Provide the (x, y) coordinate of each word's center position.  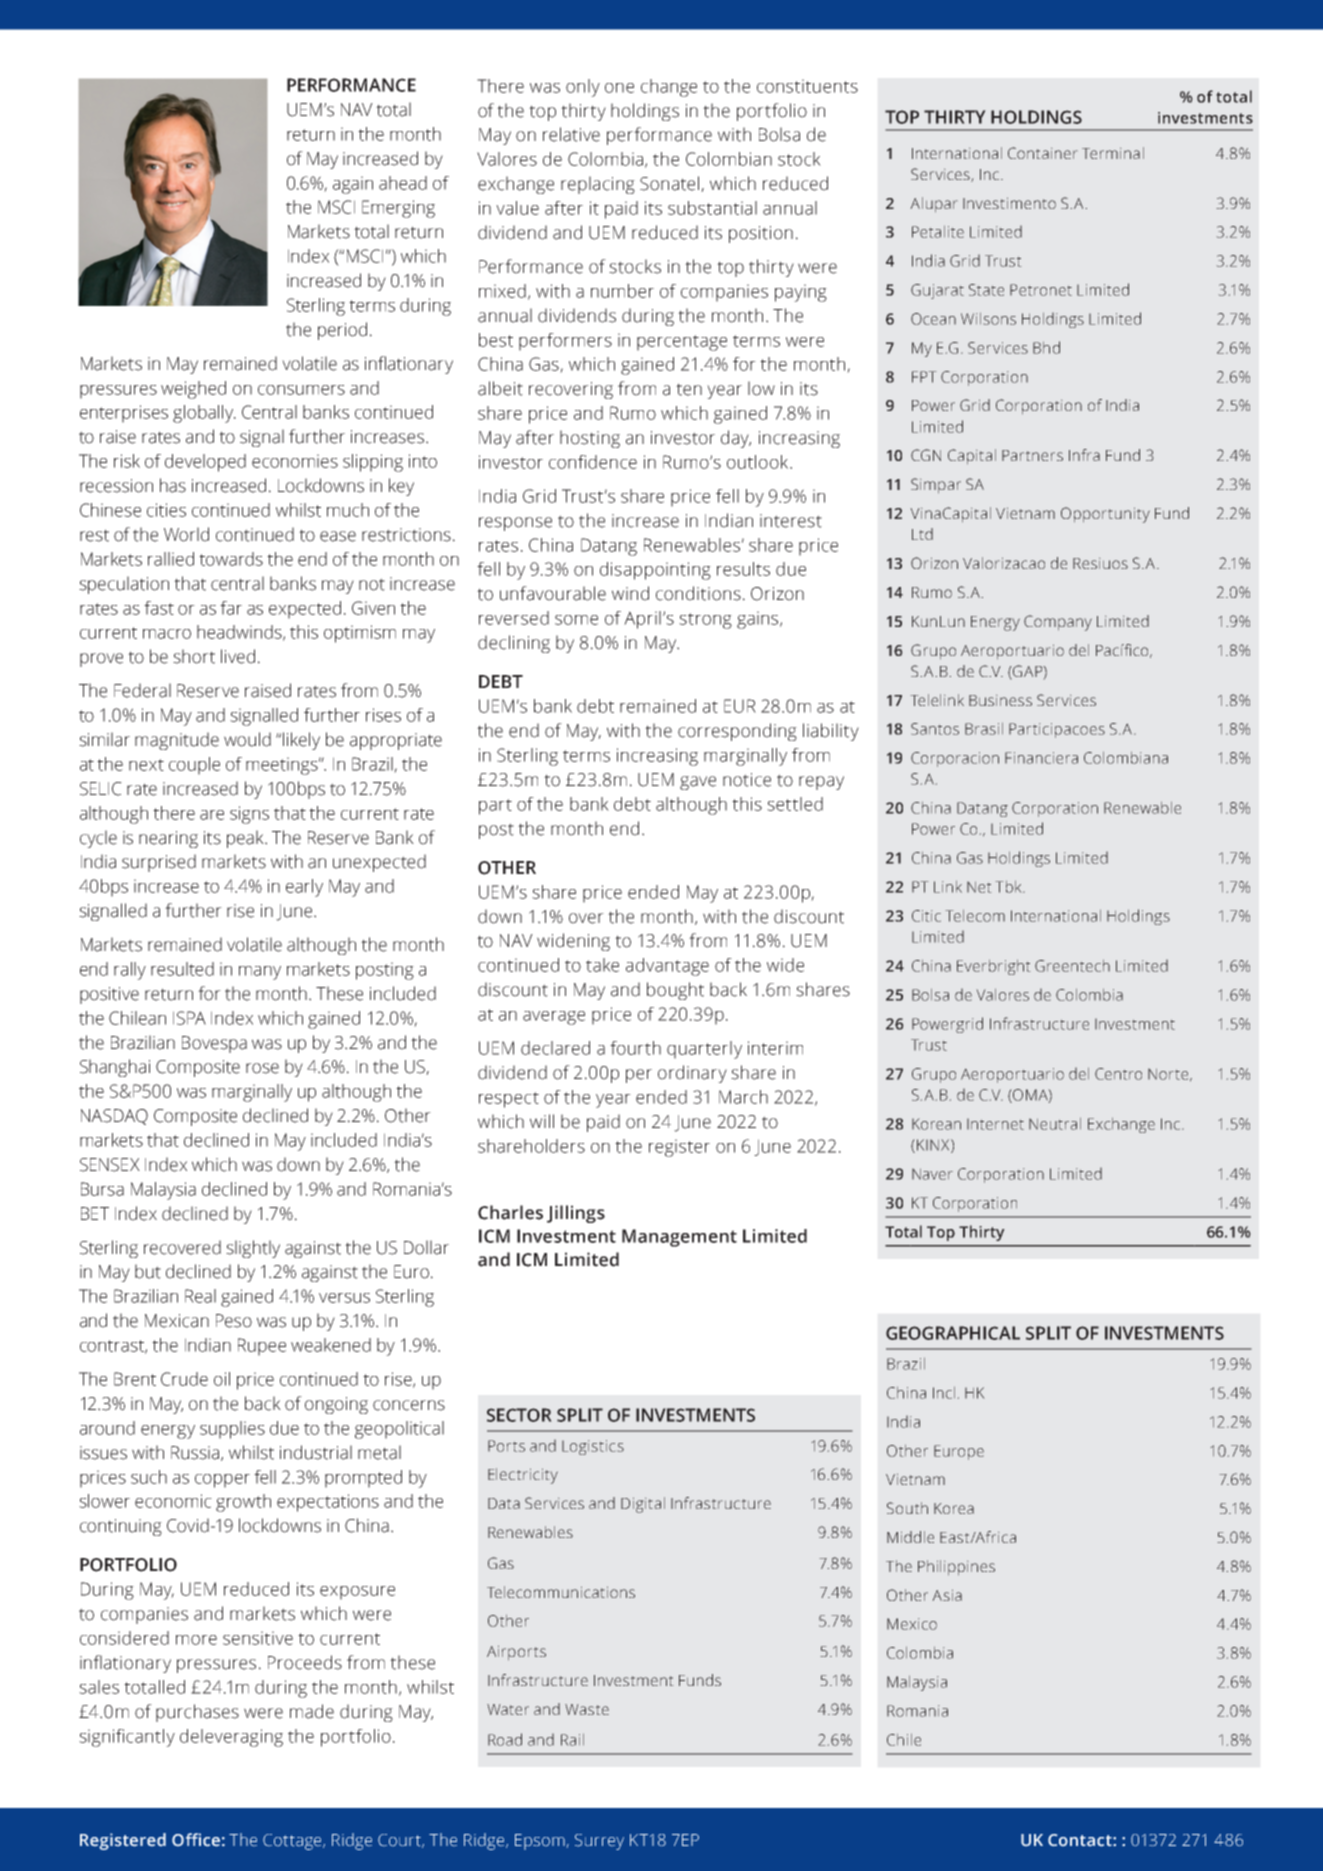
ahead (403, 183)
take (602, 965)
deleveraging (231, 1738)
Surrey (599, 1842)
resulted (182, 969)
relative (571, 134)
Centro (1118, 1074)
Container (1043, 153)
